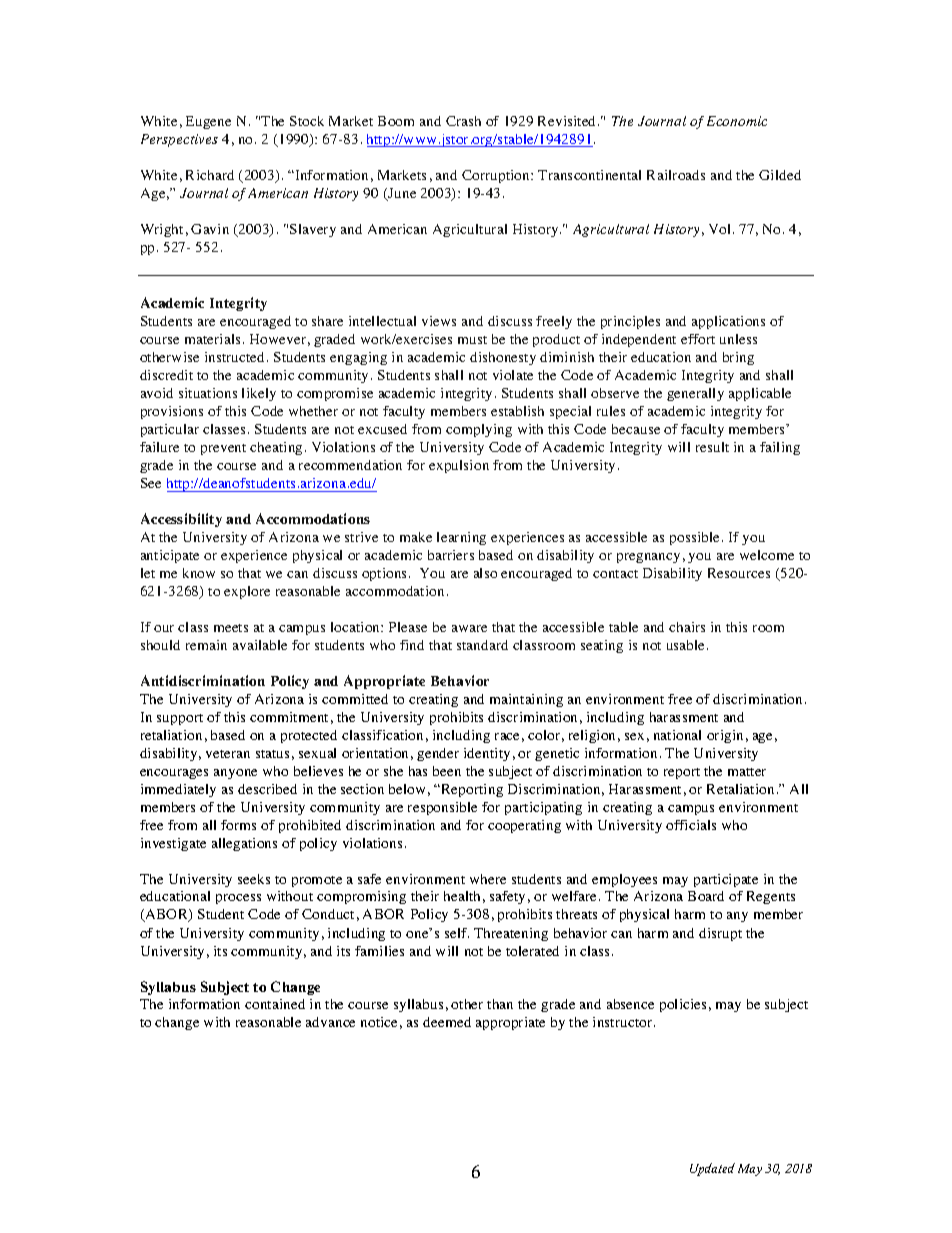 This image has width=952, height=1233. What do you see at coordinates (459, 466) in the image?
I see `expulsion` at bounding box center [459, 466].
